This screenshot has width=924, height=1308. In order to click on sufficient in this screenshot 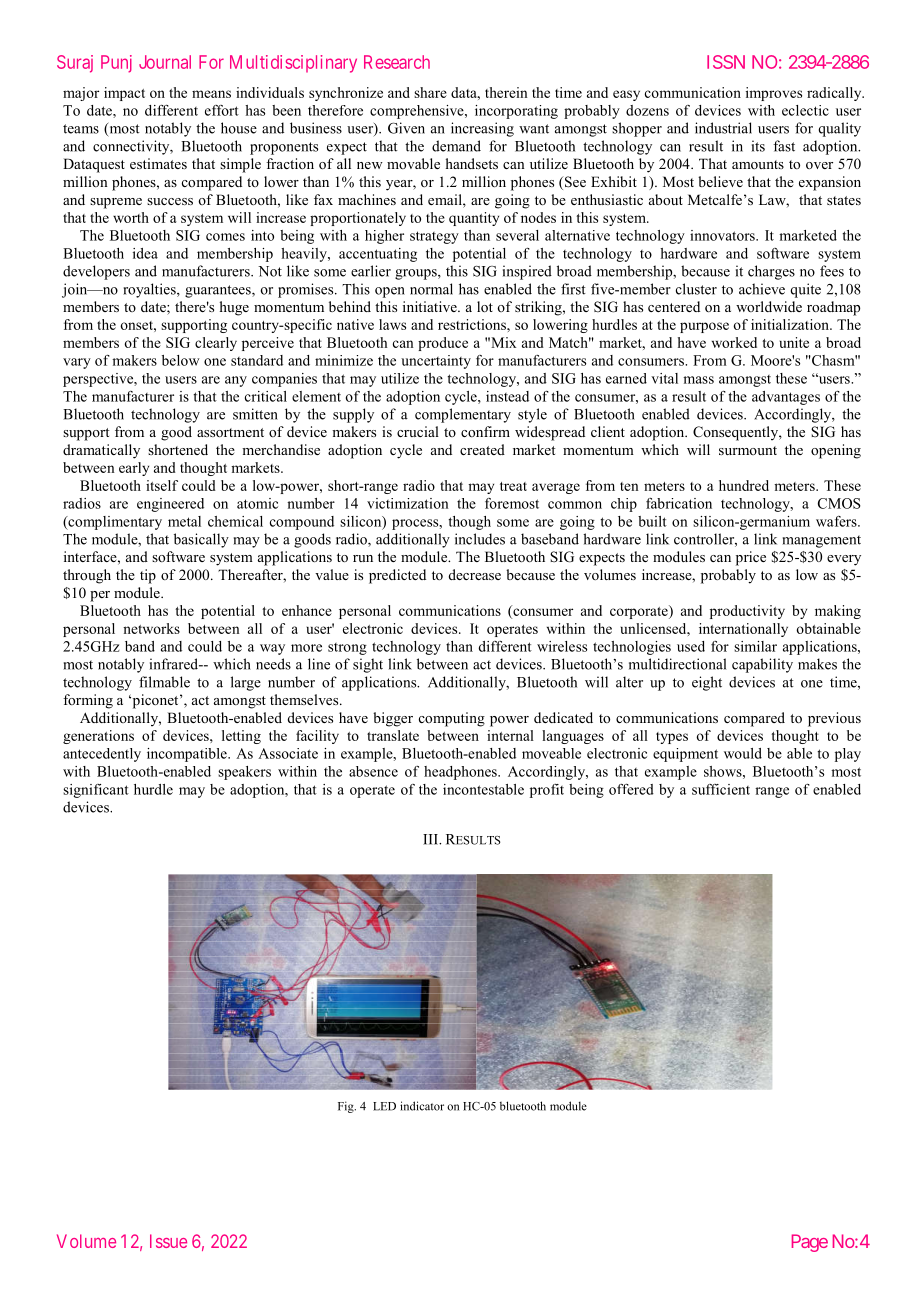, I will do `click(721, 789)`.
